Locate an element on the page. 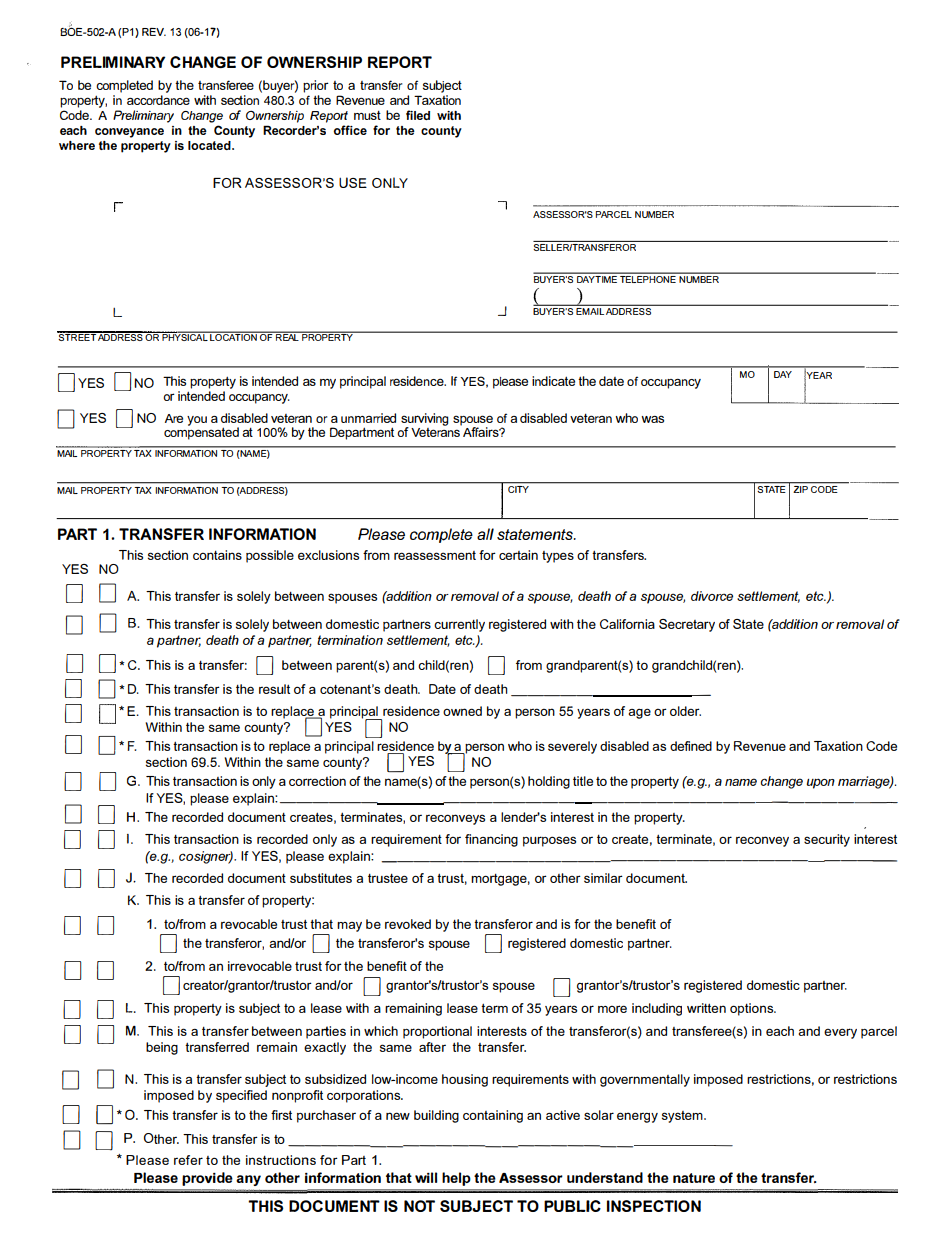  accordance is located at coordinates (158, 100).
